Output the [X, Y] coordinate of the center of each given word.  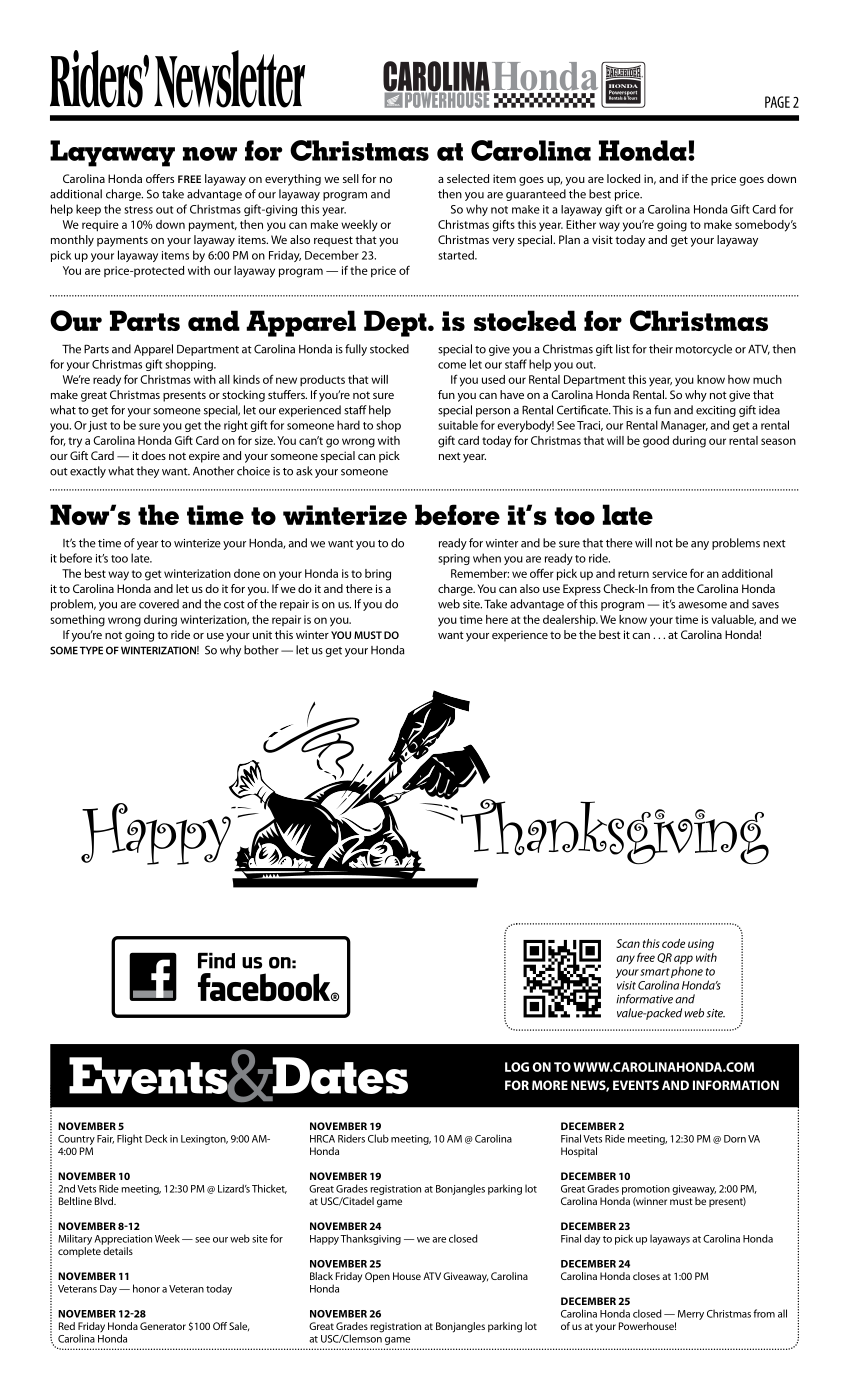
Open [377, 1277]
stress [138, 210]
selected [468, 178]
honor [146, 1288]
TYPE [91, 650]
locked [623, 178]
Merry [691, 1315]
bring [378, 575]
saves [765, 605]
